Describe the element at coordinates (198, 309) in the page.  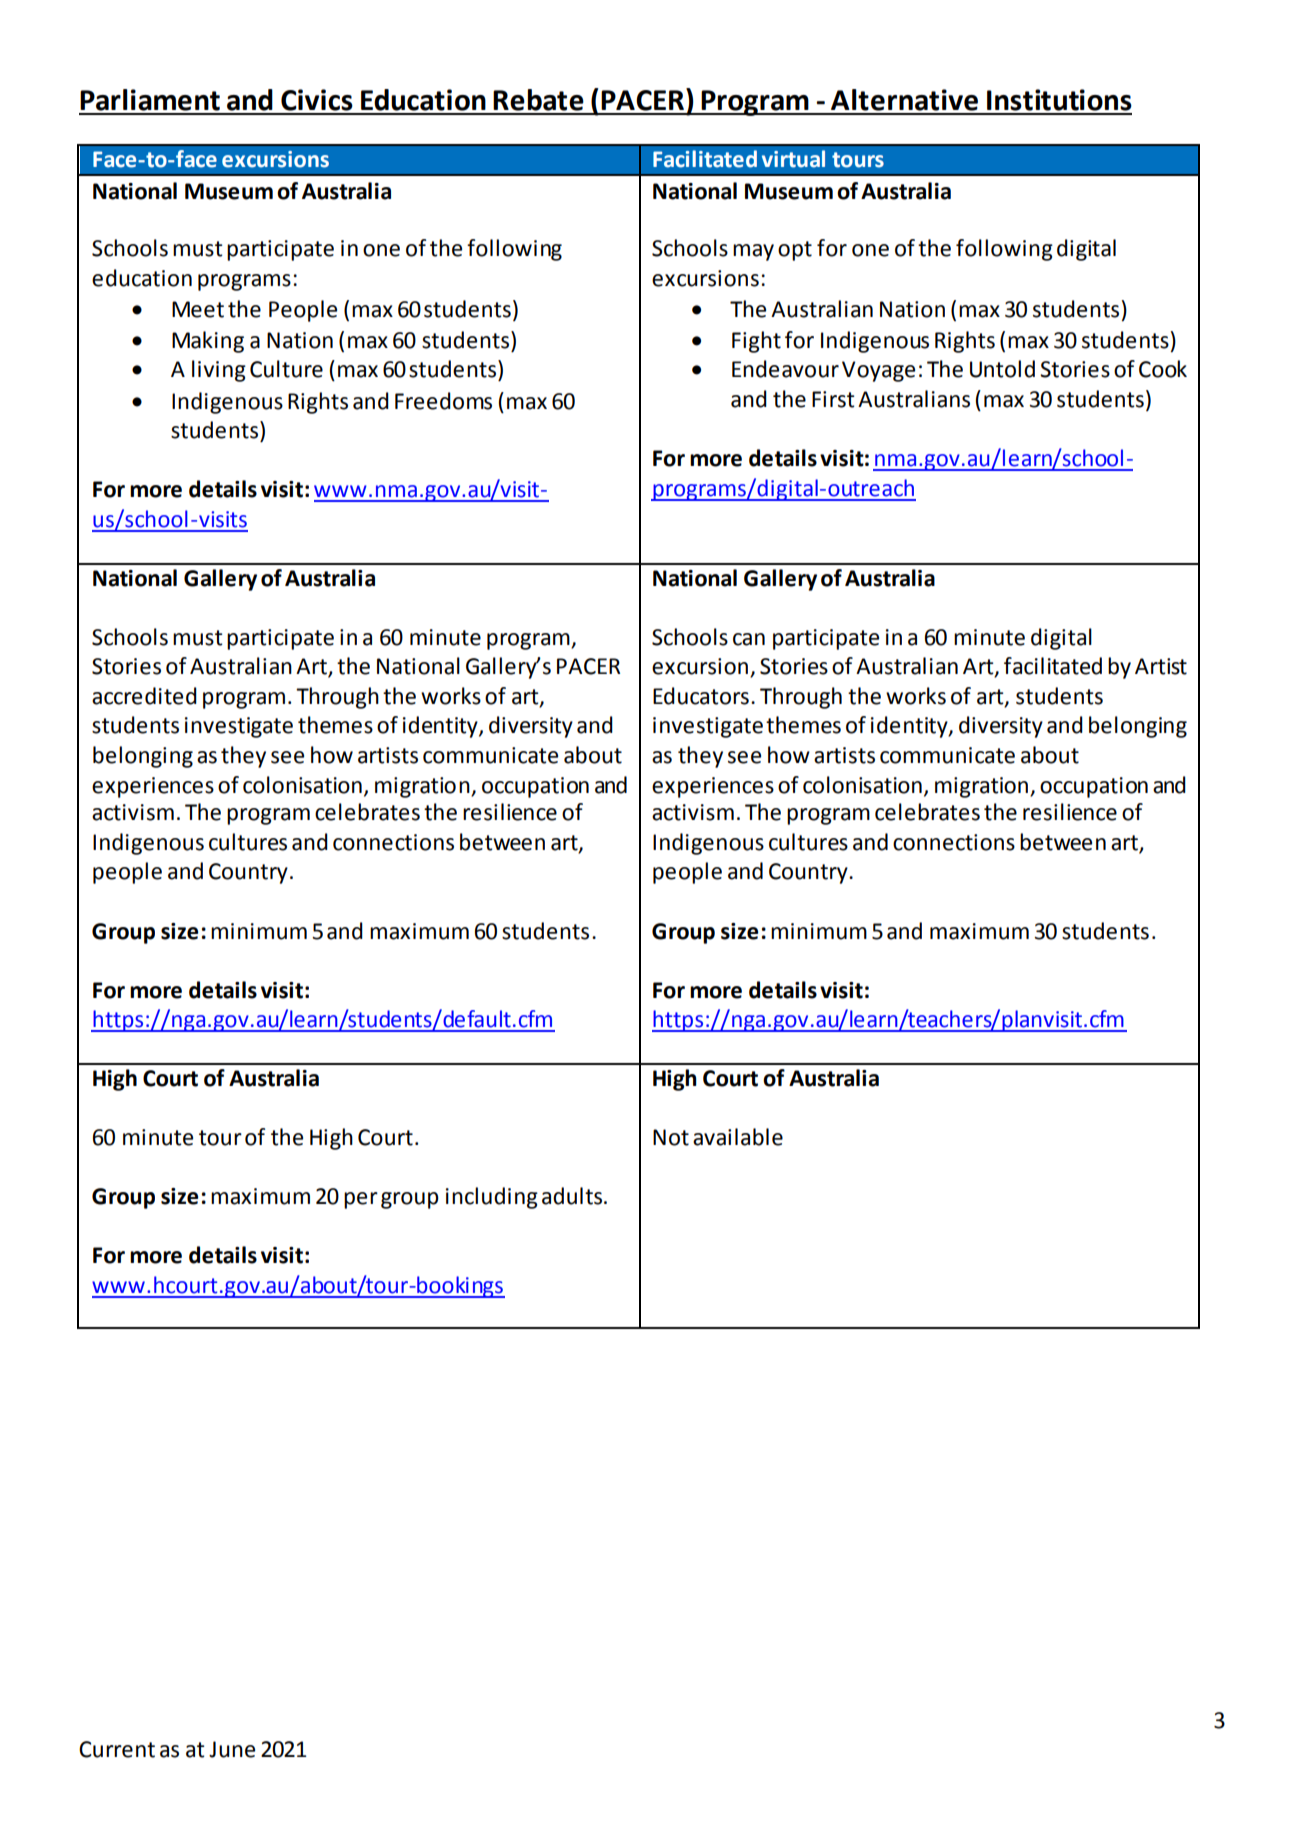
I see `Meet` at that location.
